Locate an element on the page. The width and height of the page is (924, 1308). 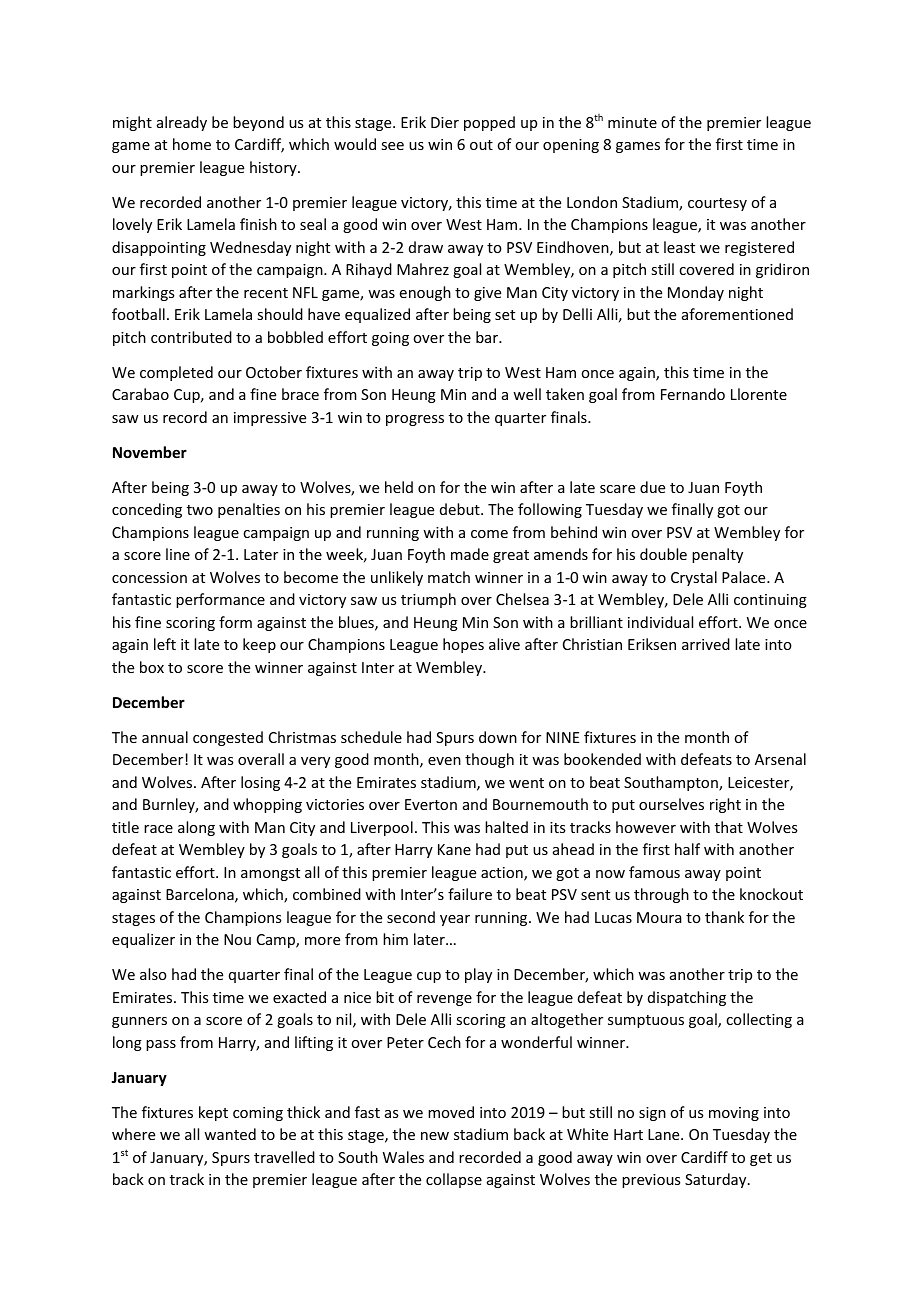
whopping is located at coordinates (267, 805).
